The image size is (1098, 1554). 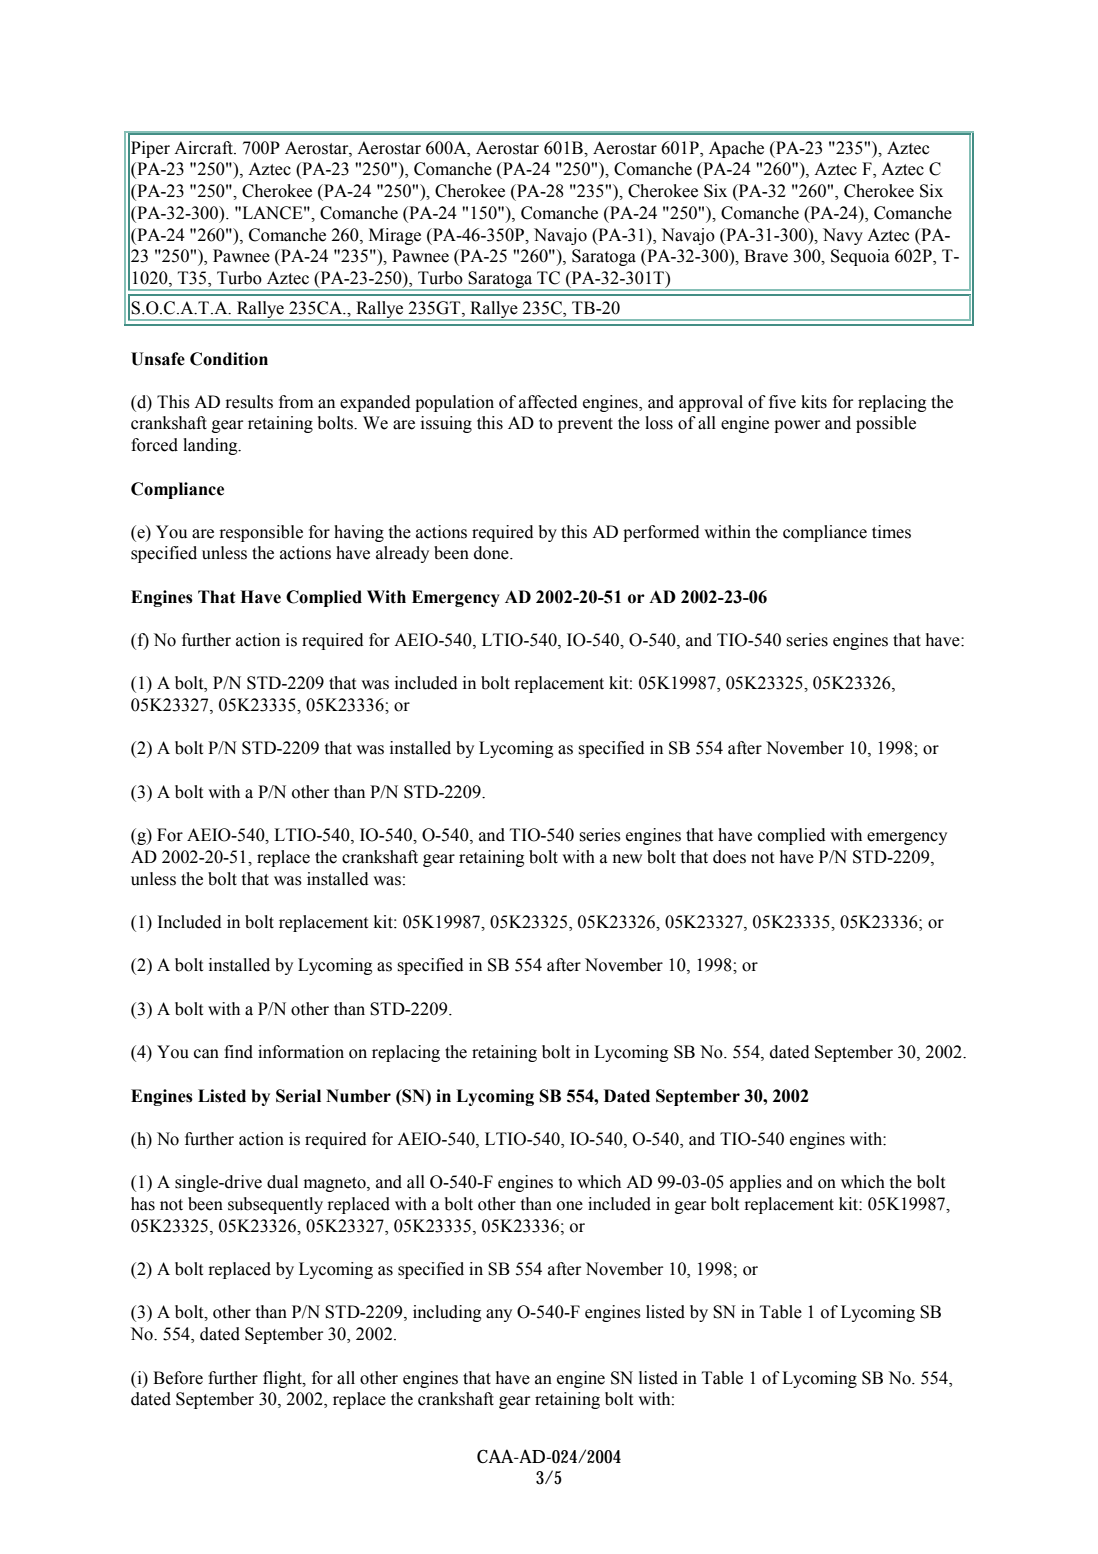 I want to click on Navy, so click(x=843, y=236).
